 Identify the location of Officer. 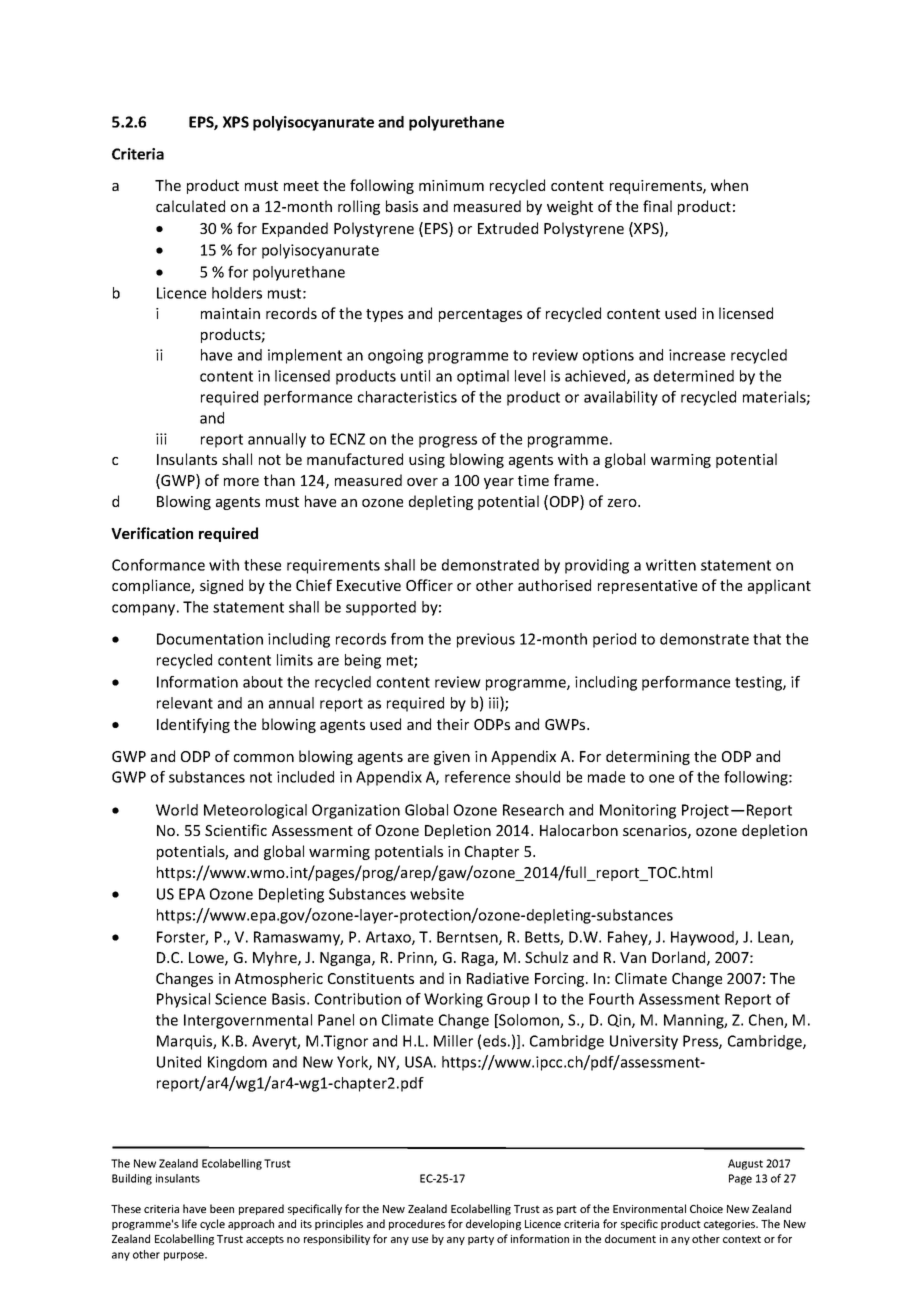
(429, 585).
